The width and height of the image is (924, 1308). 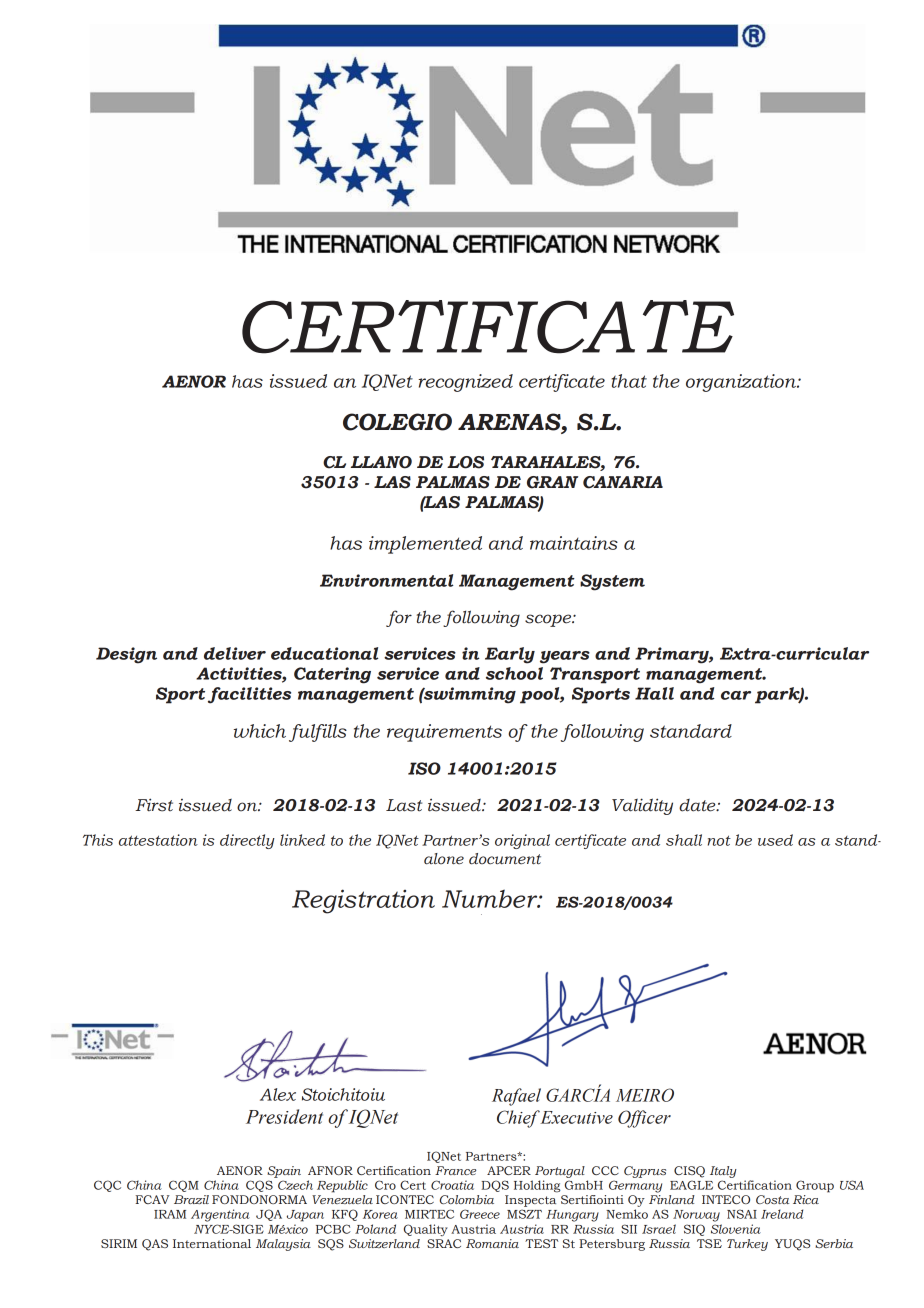 What do you see at coordinates (480, 1214) in the image?
I see `Greece` at bounding box center [480, 1214].
